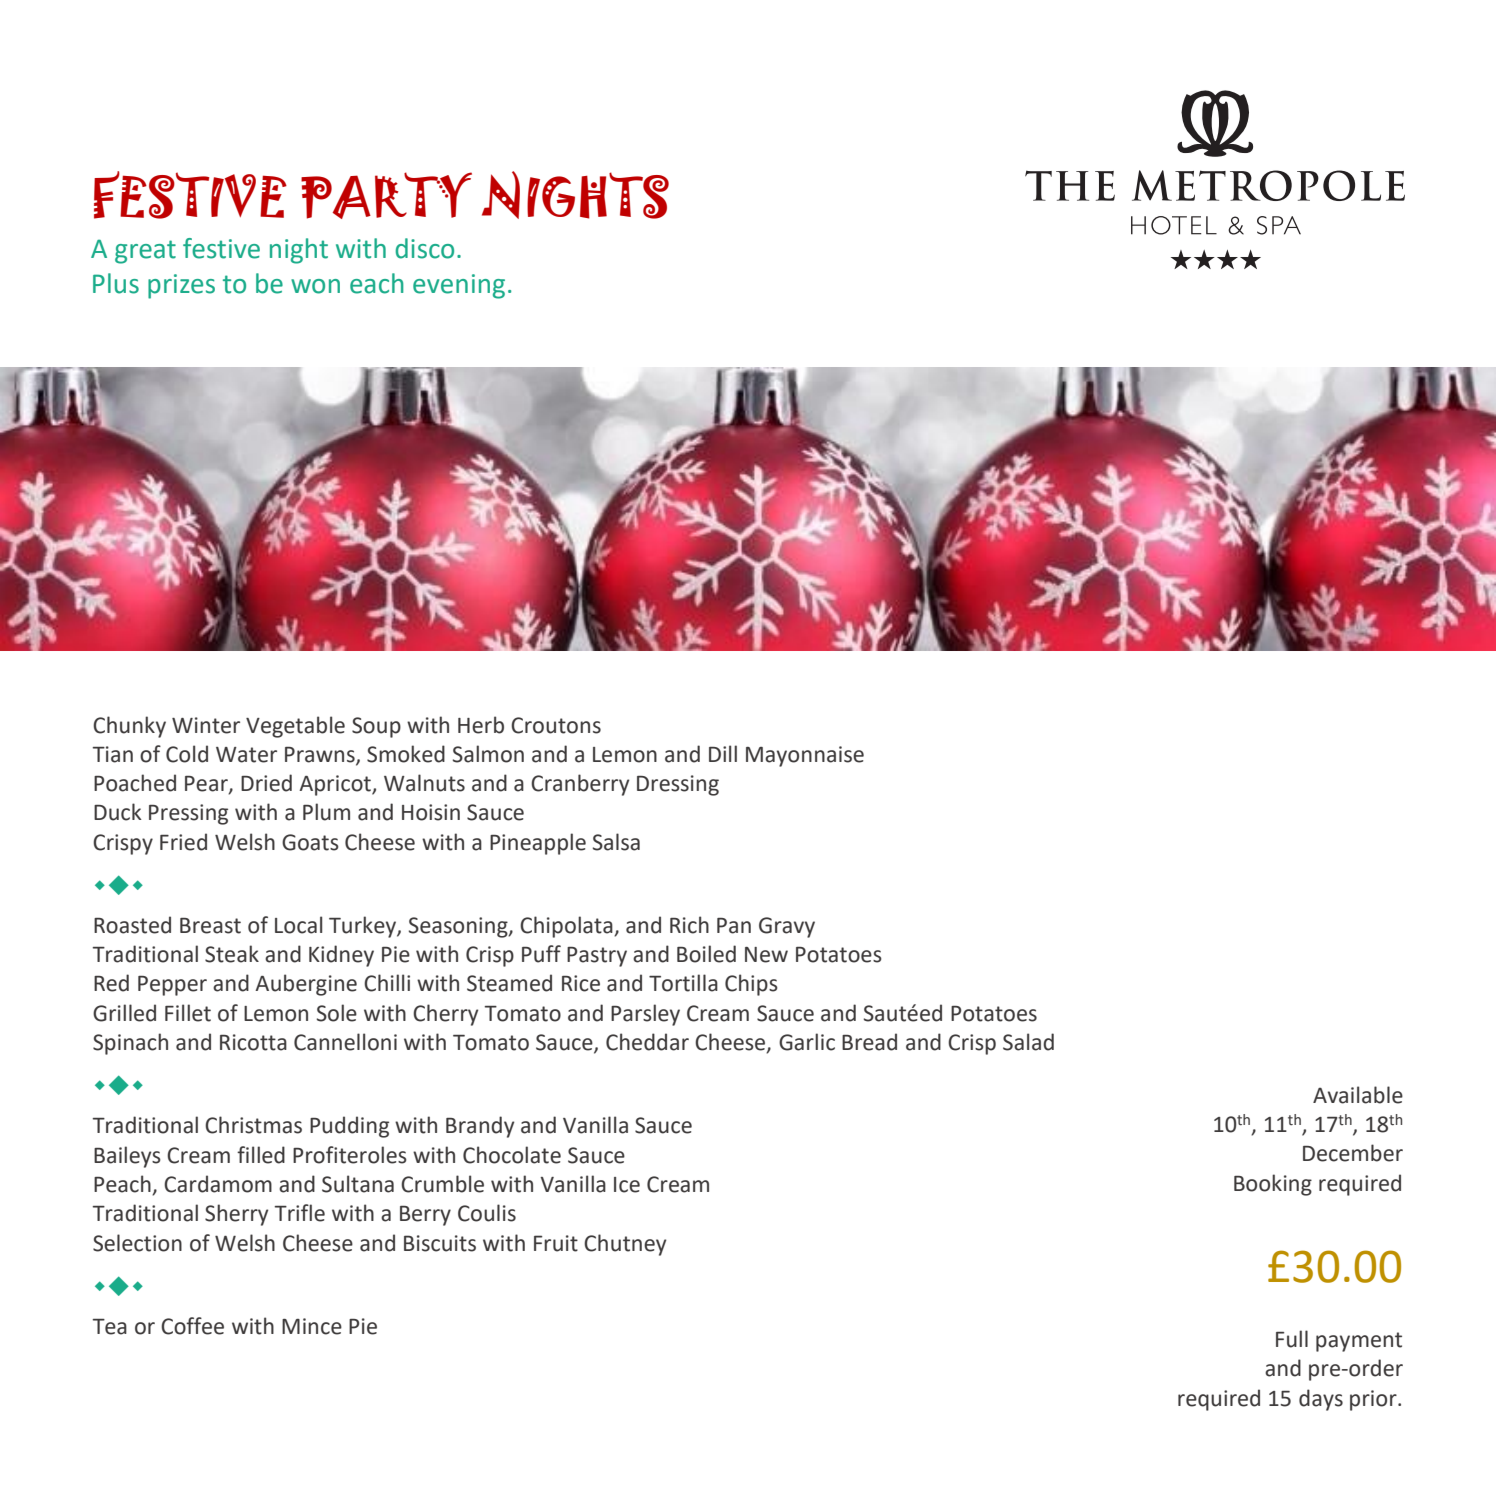  What do you see at coordinates (424, 248) in the document?
I see `disco` at bounding box center [424, 248].
